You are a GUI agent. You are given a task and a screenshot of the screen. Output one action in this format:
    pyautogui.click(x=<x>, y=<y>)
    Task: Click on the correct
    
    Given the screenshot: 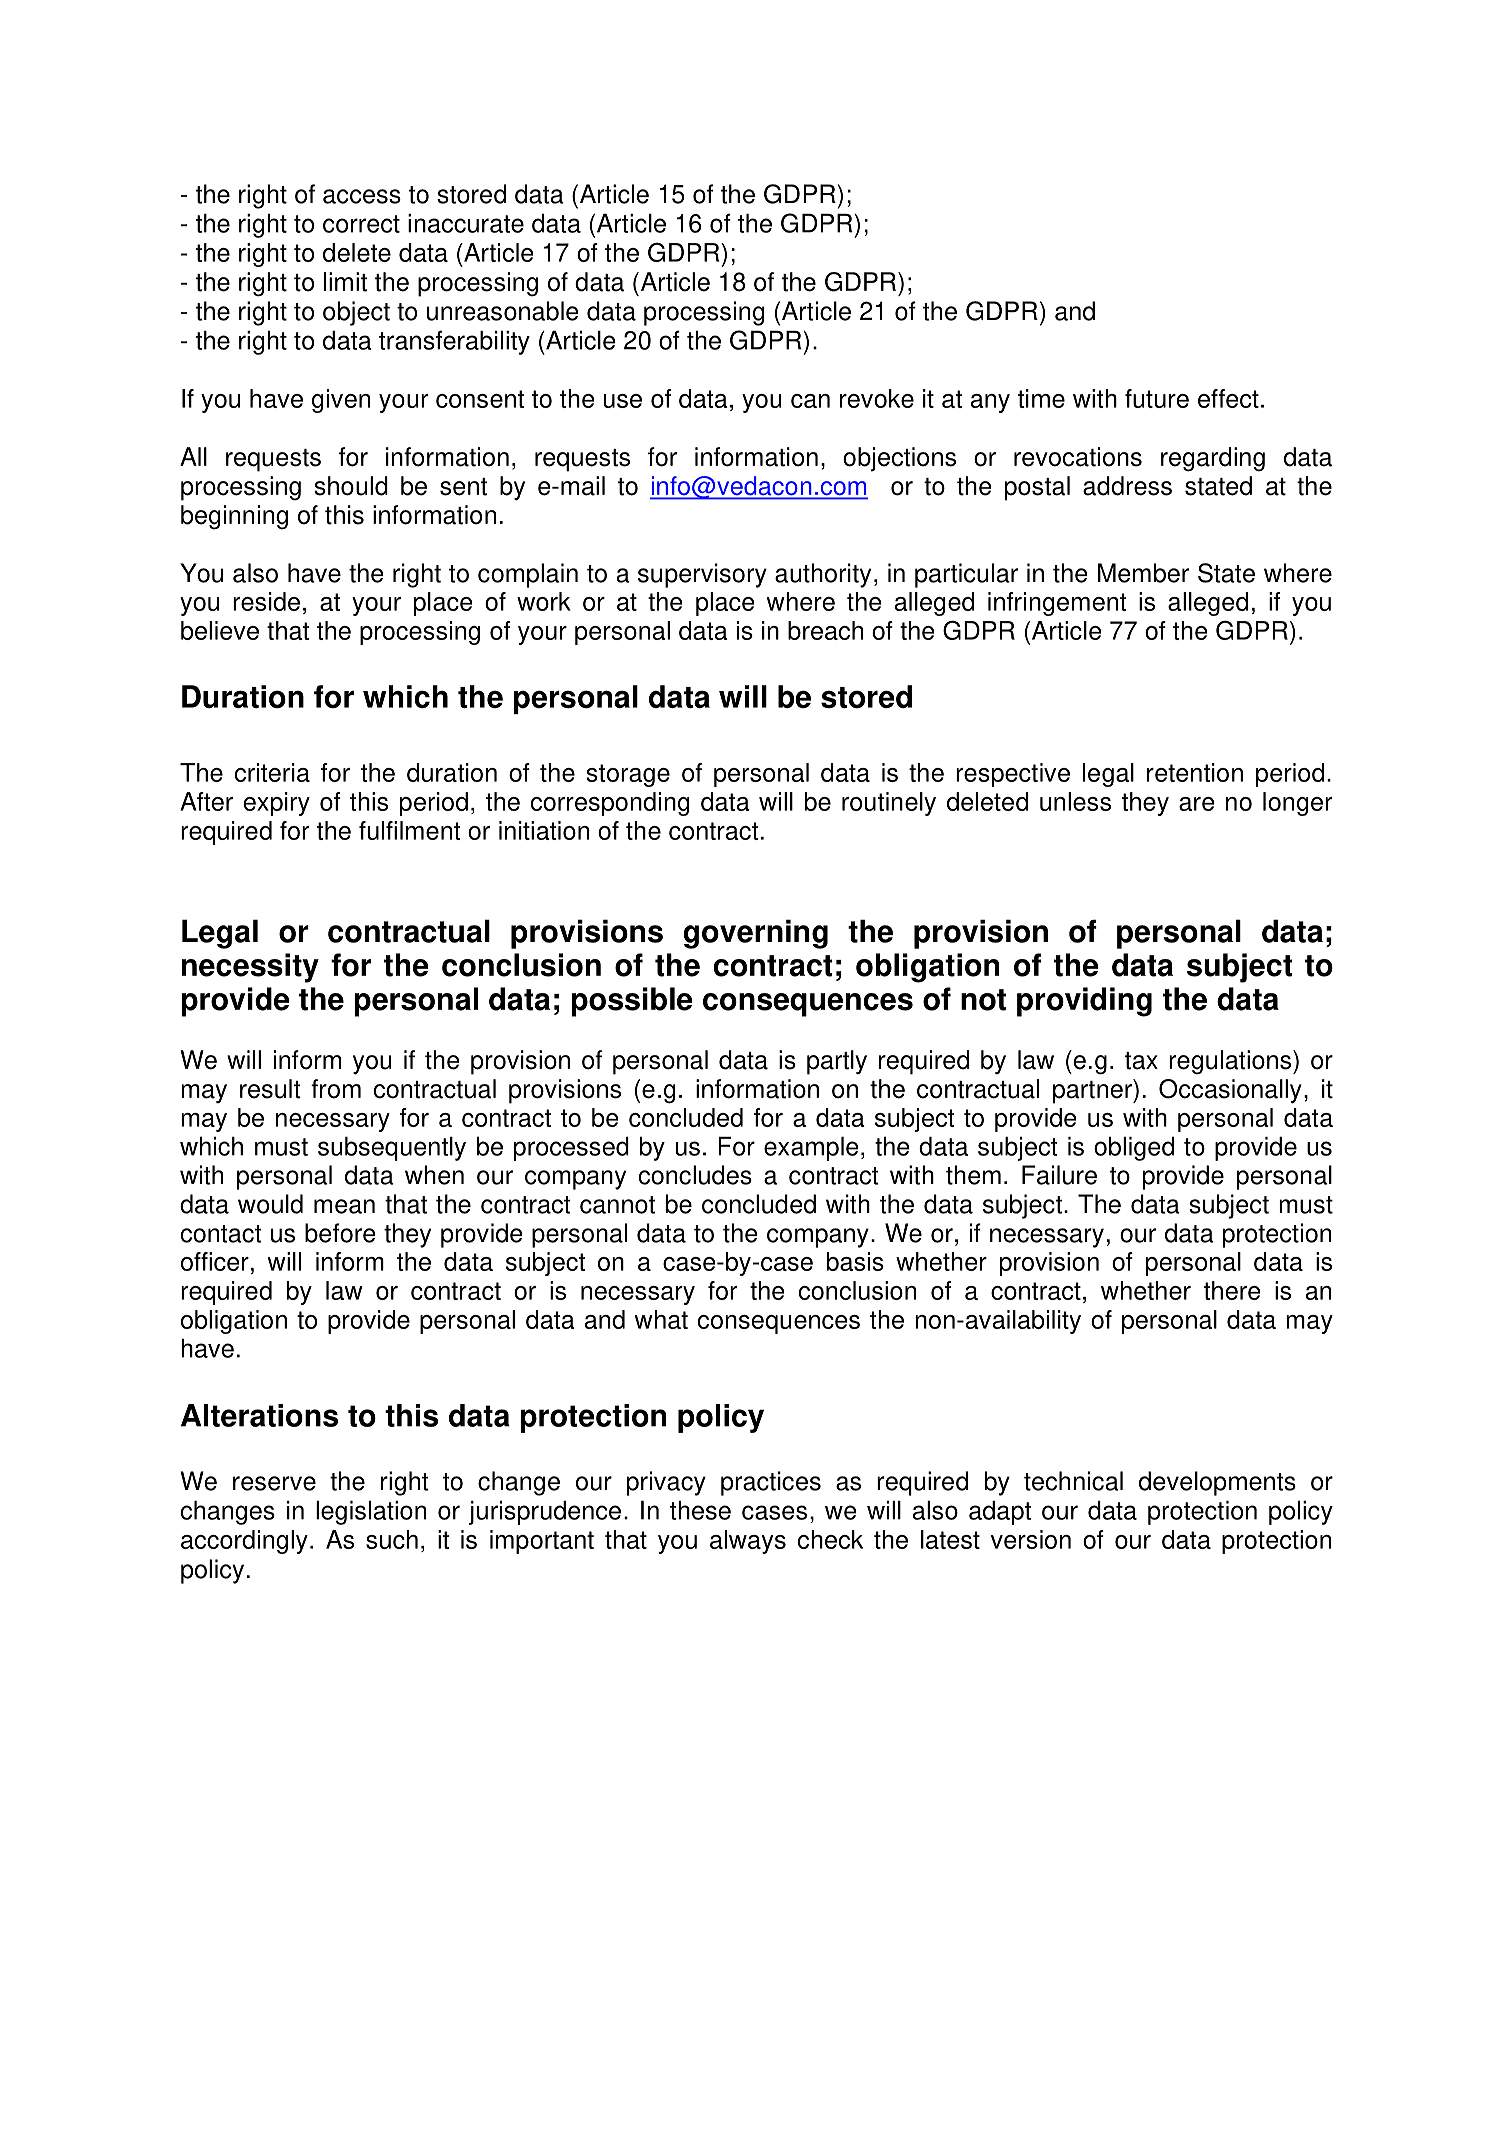 What is the action you would take?
    pyautogui.click(x=361, y=224)
